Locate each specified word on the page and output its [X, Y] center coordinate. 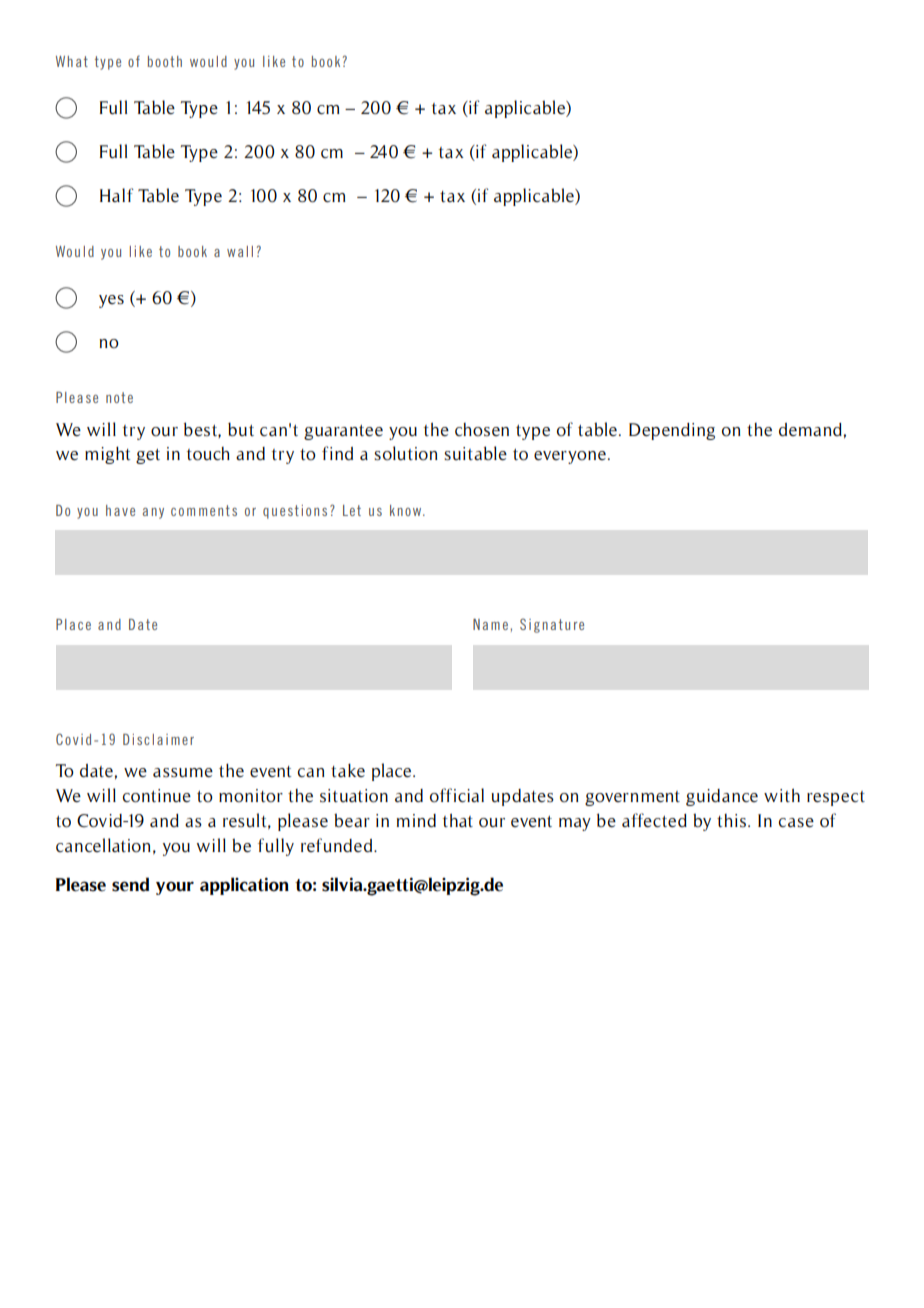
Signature [552, 625]
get [148, 456]
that [458, 820]
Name [490, 624]
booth [164, 61]
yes [111, 301]
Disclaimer [158, 739]
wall [240, 251]
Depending [672, 431]
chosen [482, 430]
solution [406, 453]
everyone [570, 457]
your [175, 888]
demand [811, 429]
